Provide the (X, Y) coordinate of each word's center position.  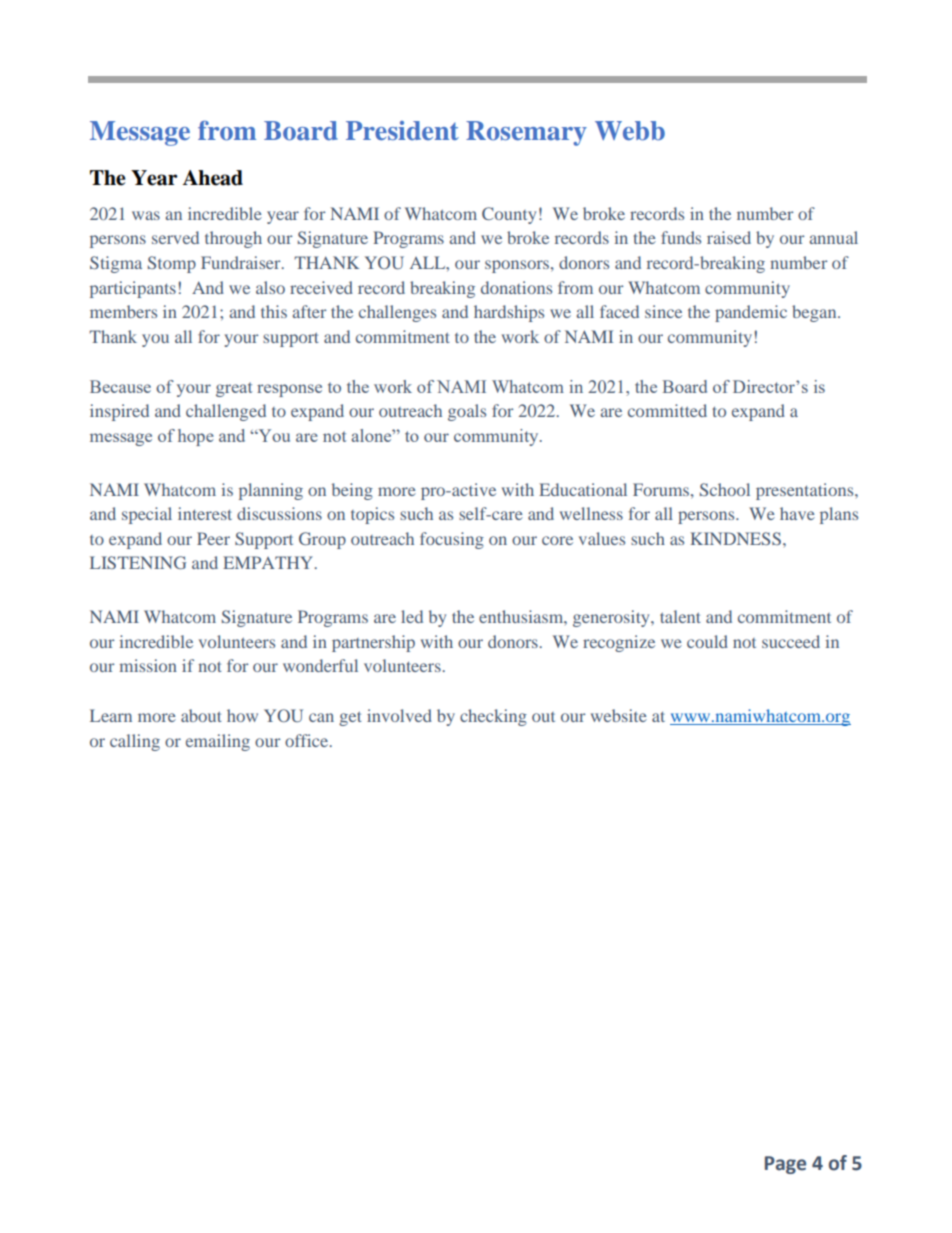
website (619, 715)
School (725, 489)
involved (399, 715)
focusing (452, 540)
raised (729, 237)
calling (135, 742)
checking (493, 717)
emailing (218, 742)
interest (205, 513)
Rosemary (526, 133)
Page (785, 1165)
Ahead (213, 178)
